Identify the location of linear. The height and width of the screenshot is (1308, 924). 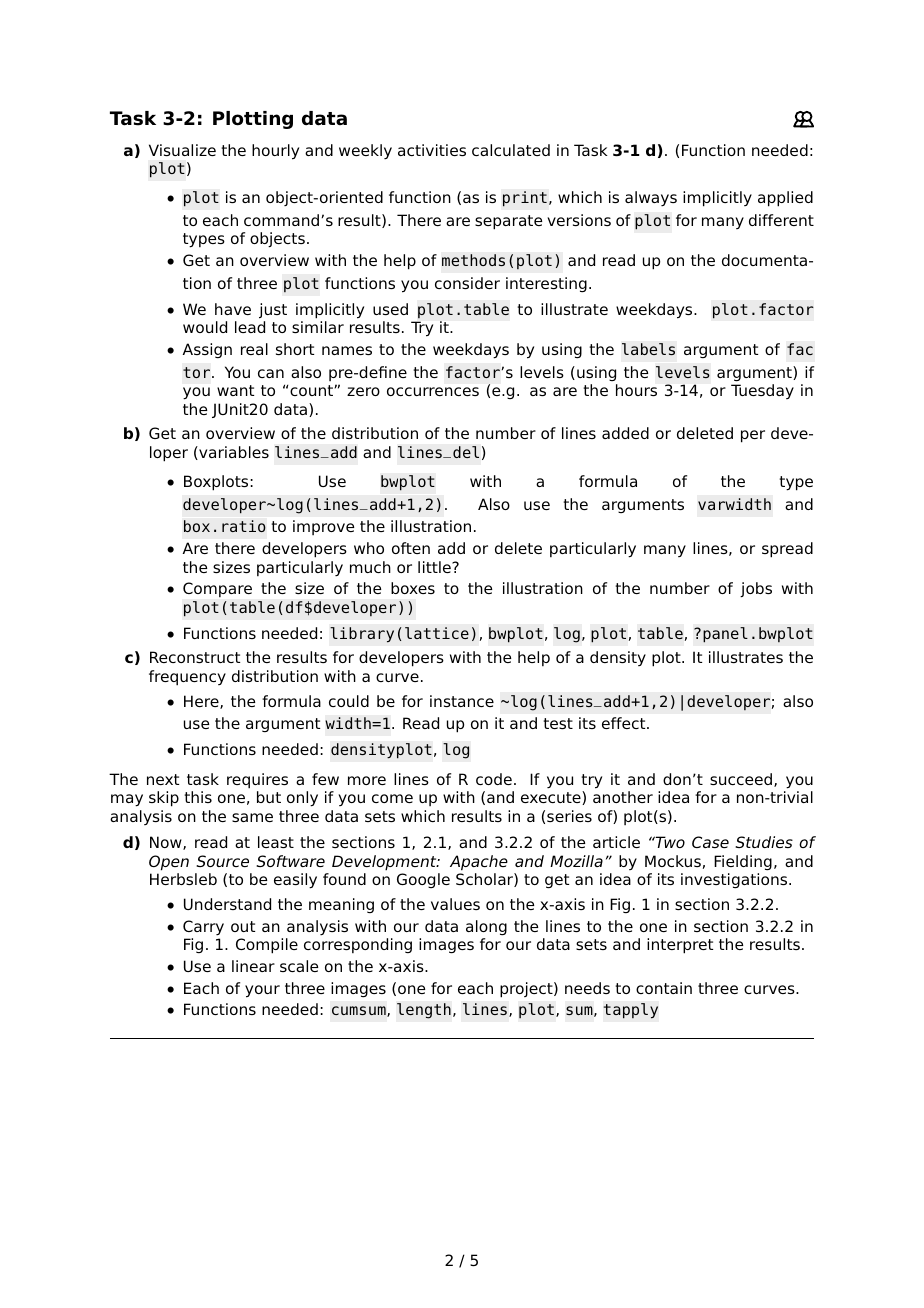
(253, 966).
